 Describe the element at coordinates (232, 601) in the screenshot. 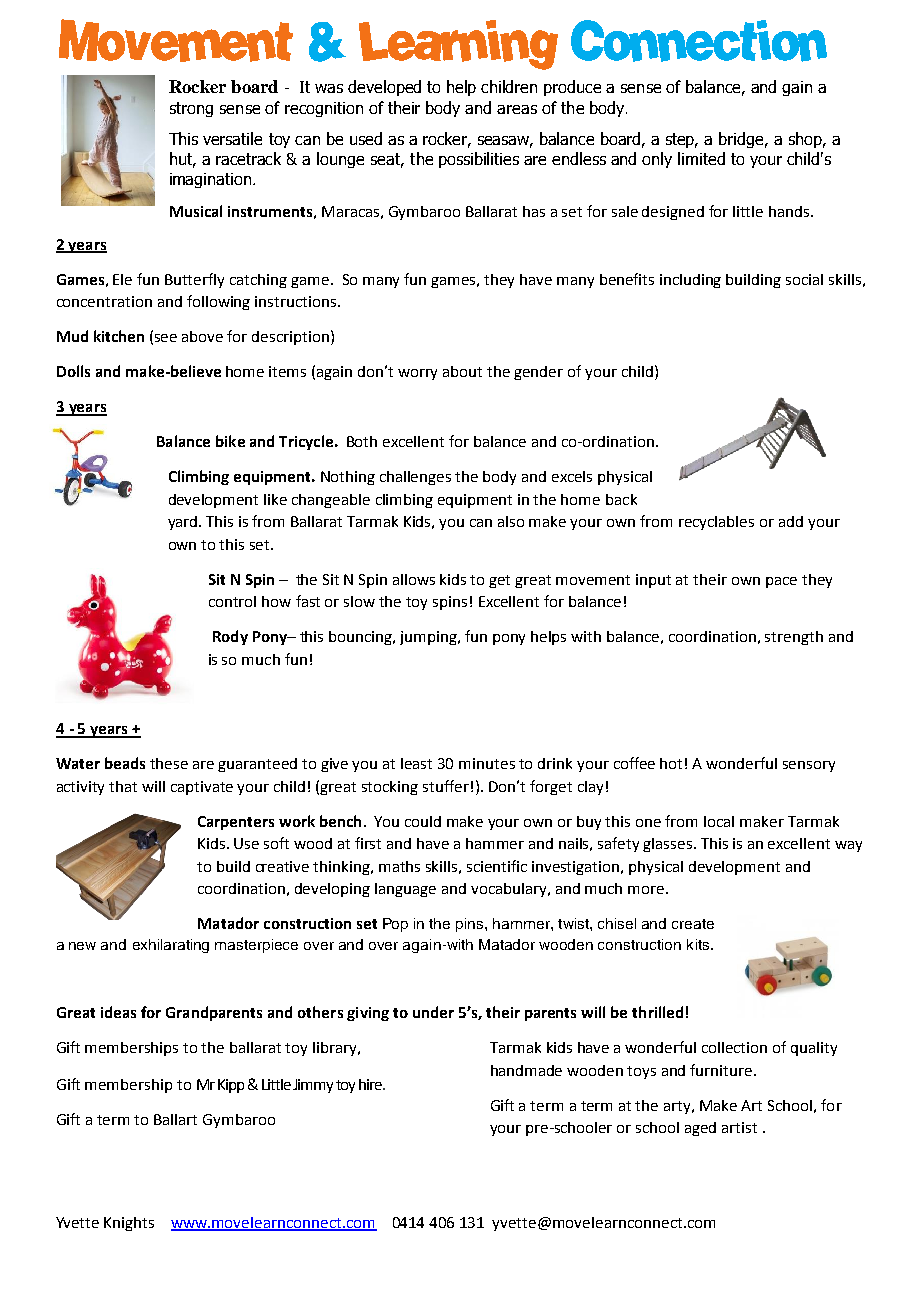

I see `control` at that location.
